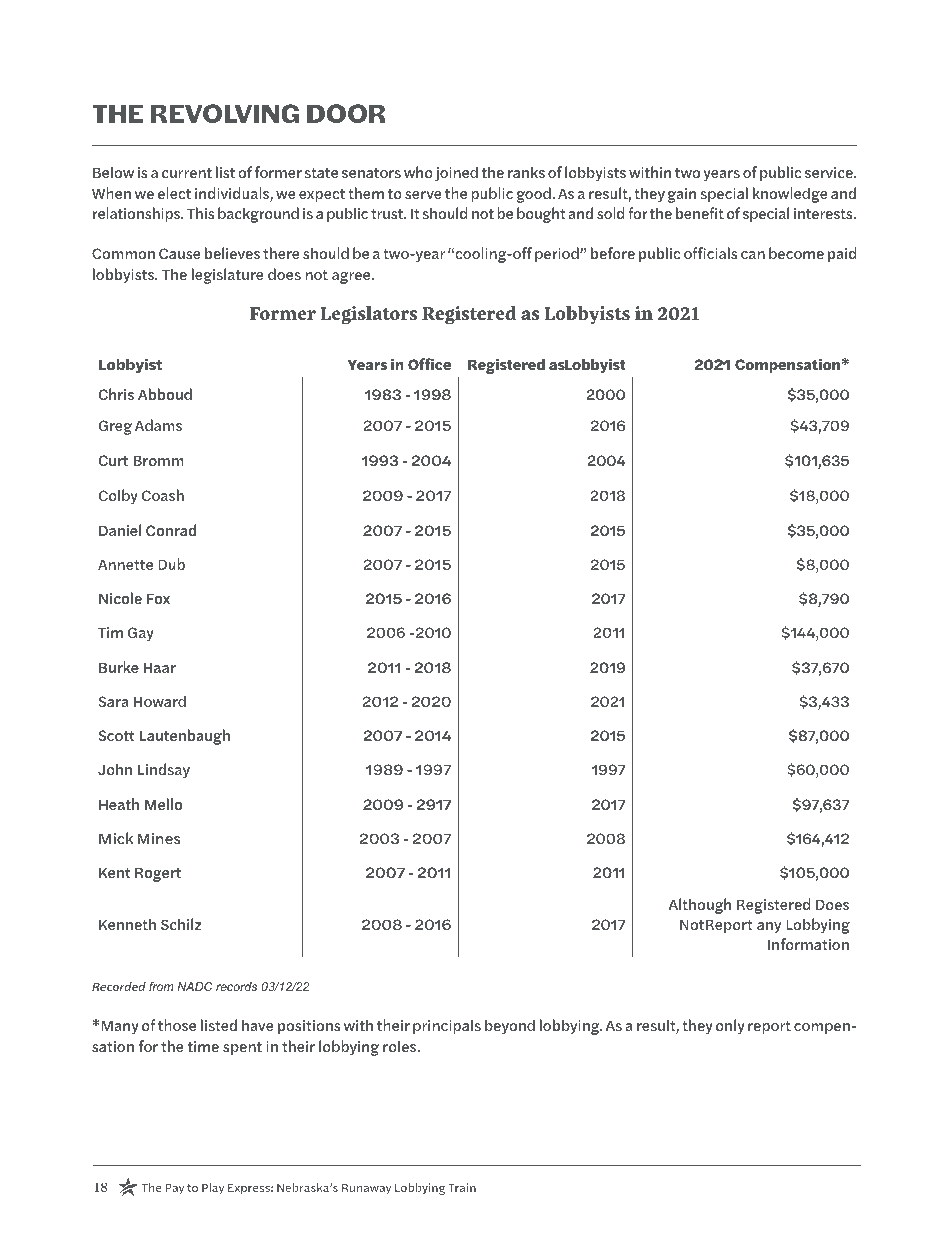  I want to click on Kenneth, so click(127, 924).
